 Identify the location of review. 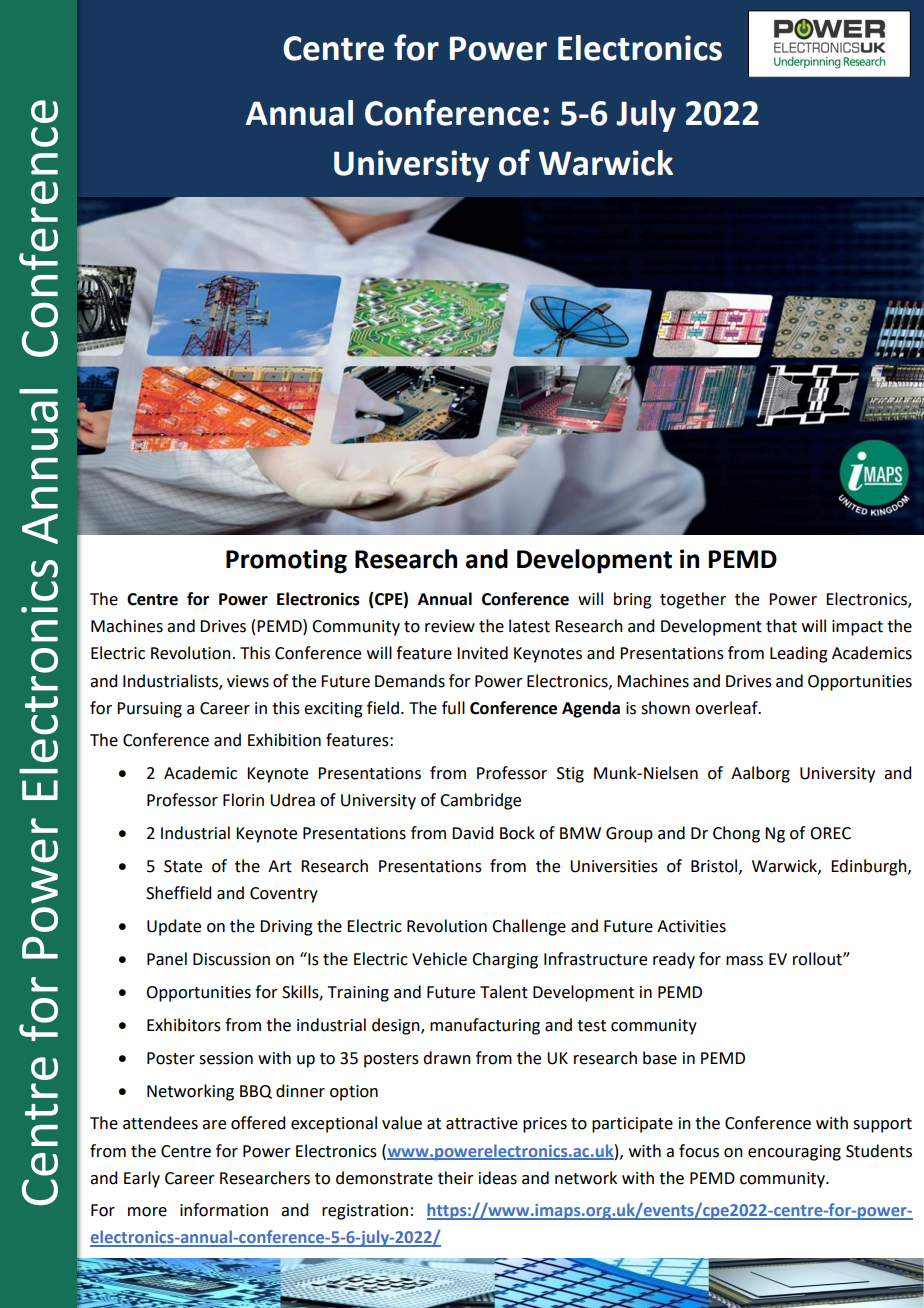
(450, 626).
